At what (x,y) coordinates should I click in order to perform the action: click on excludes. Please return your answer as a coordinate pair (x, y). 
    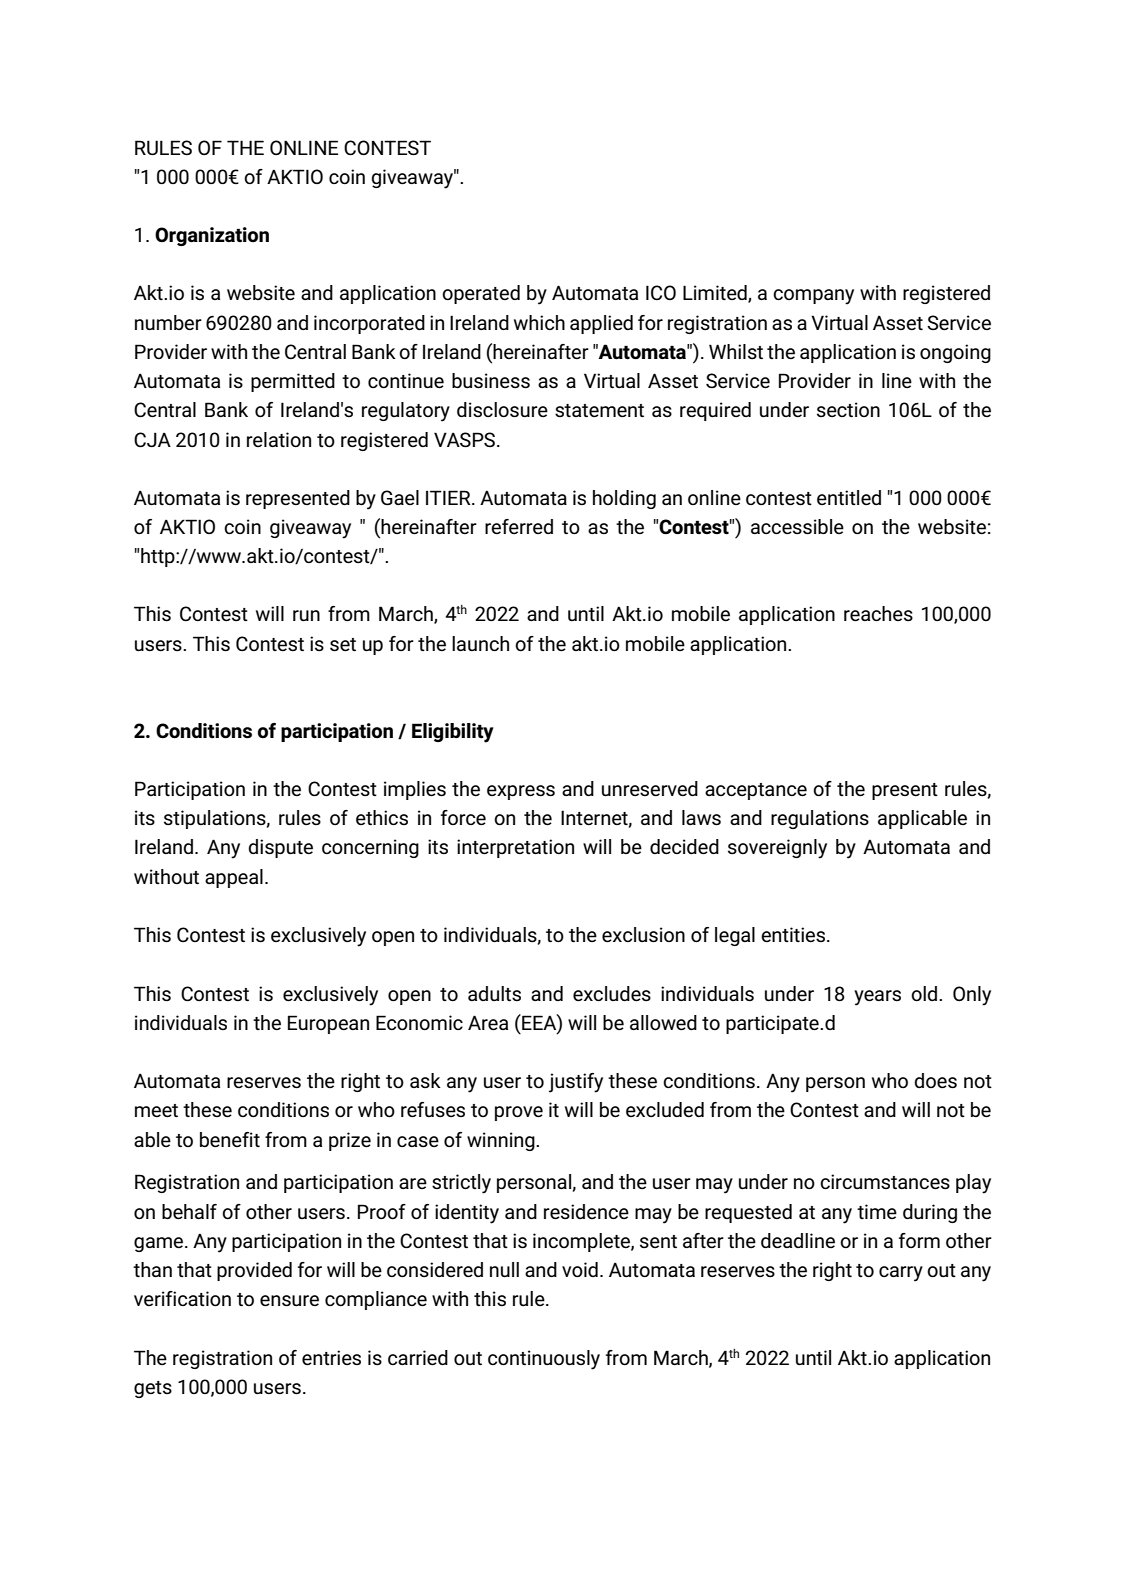
    Looking at the image, I should click on (612, 994).
